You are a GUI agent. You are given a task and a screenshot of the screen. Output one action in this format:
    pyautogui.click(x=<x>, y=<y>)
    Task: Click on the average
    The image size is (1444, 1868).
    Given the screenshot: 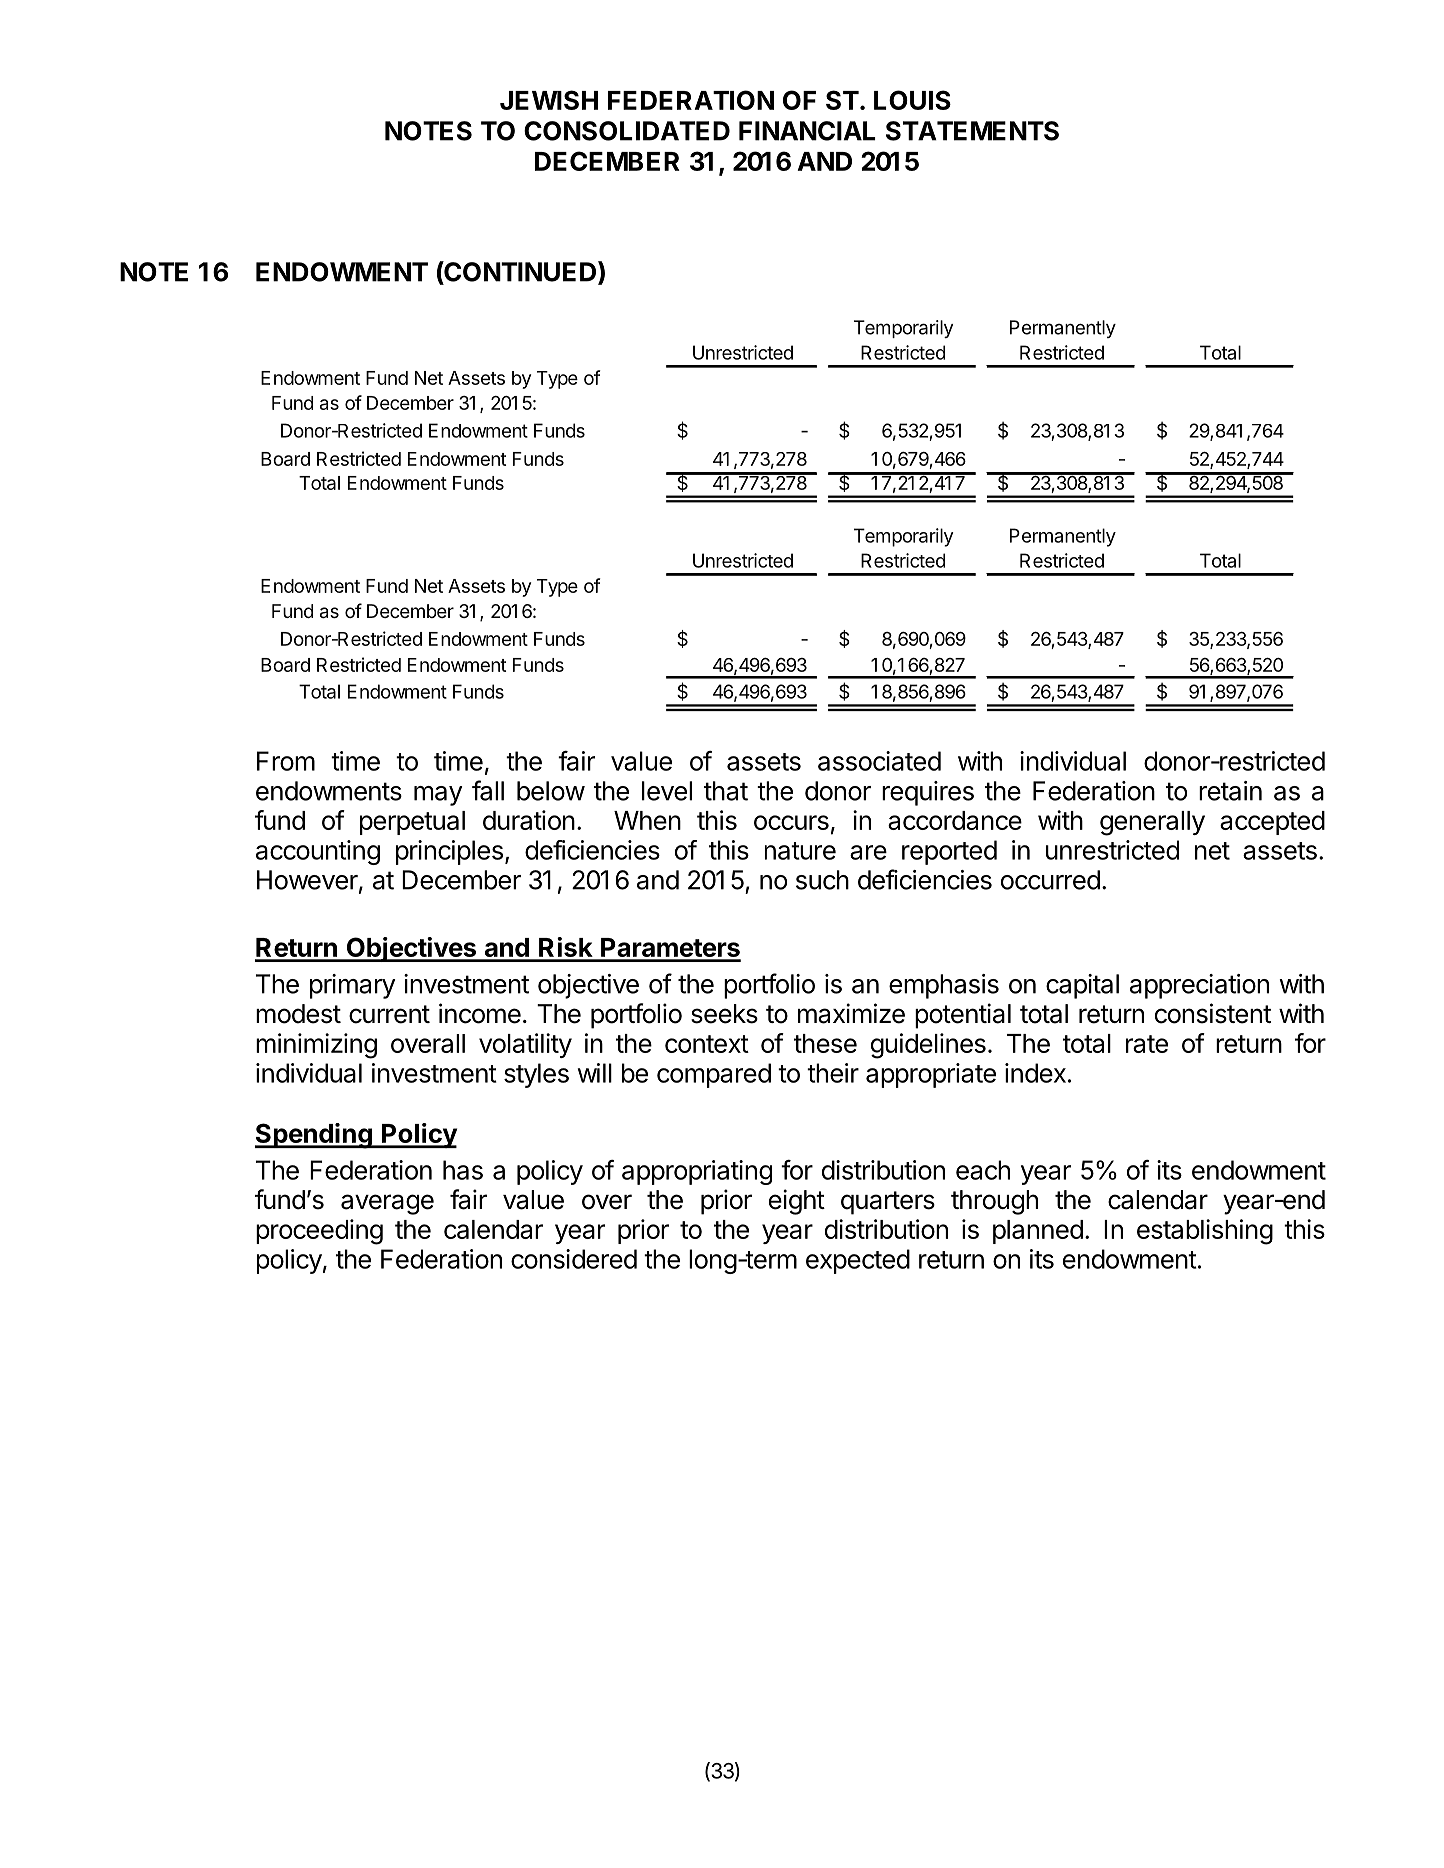 What is the action you would take?
    pyautogui.click(x=387, y=1204)
